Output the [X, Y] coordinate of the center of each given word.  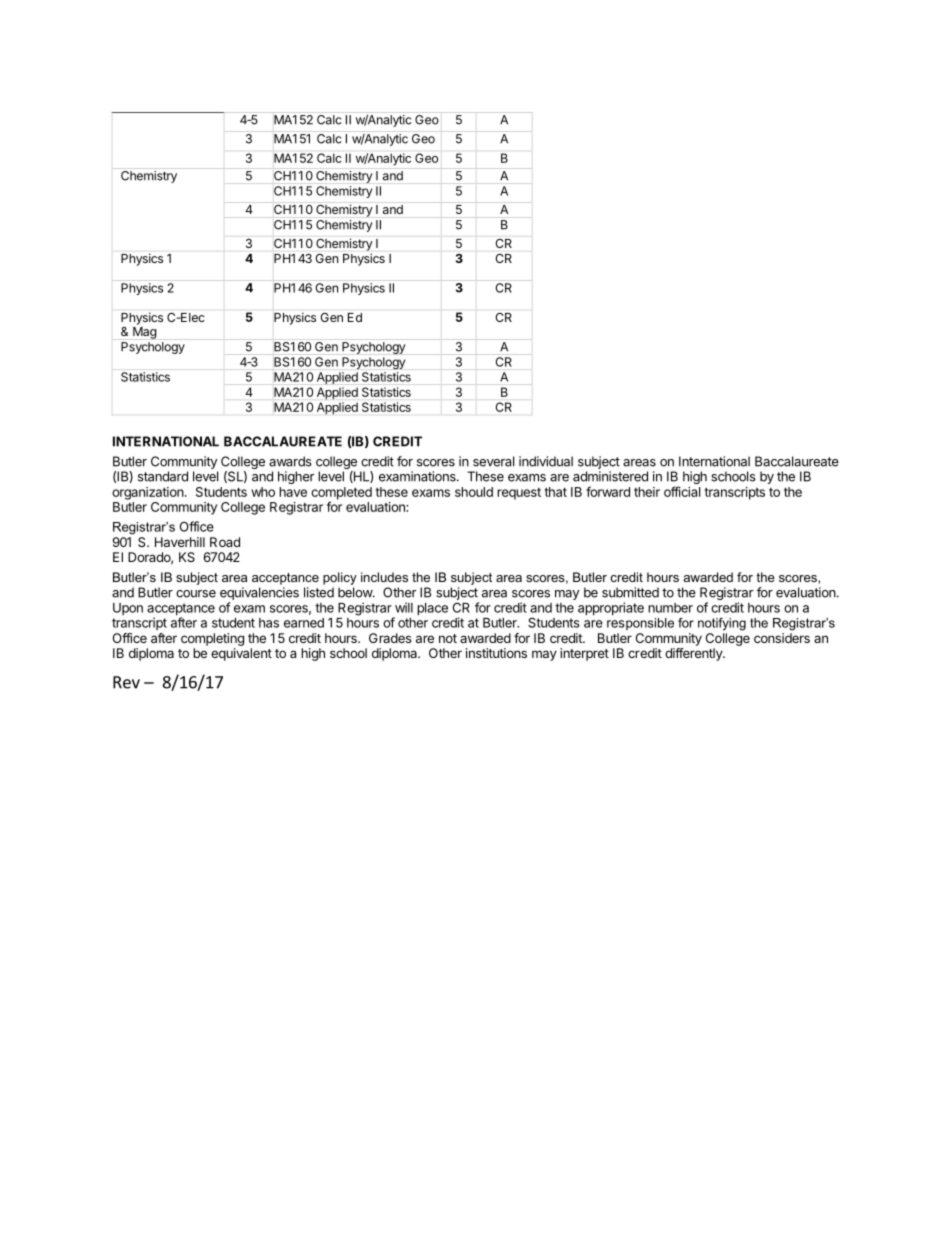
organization [149, 493]
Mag [145, 333]
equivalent [241, 654]
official [682, 491]
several [493, 461]
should [474, 492]
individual [546, 461]
